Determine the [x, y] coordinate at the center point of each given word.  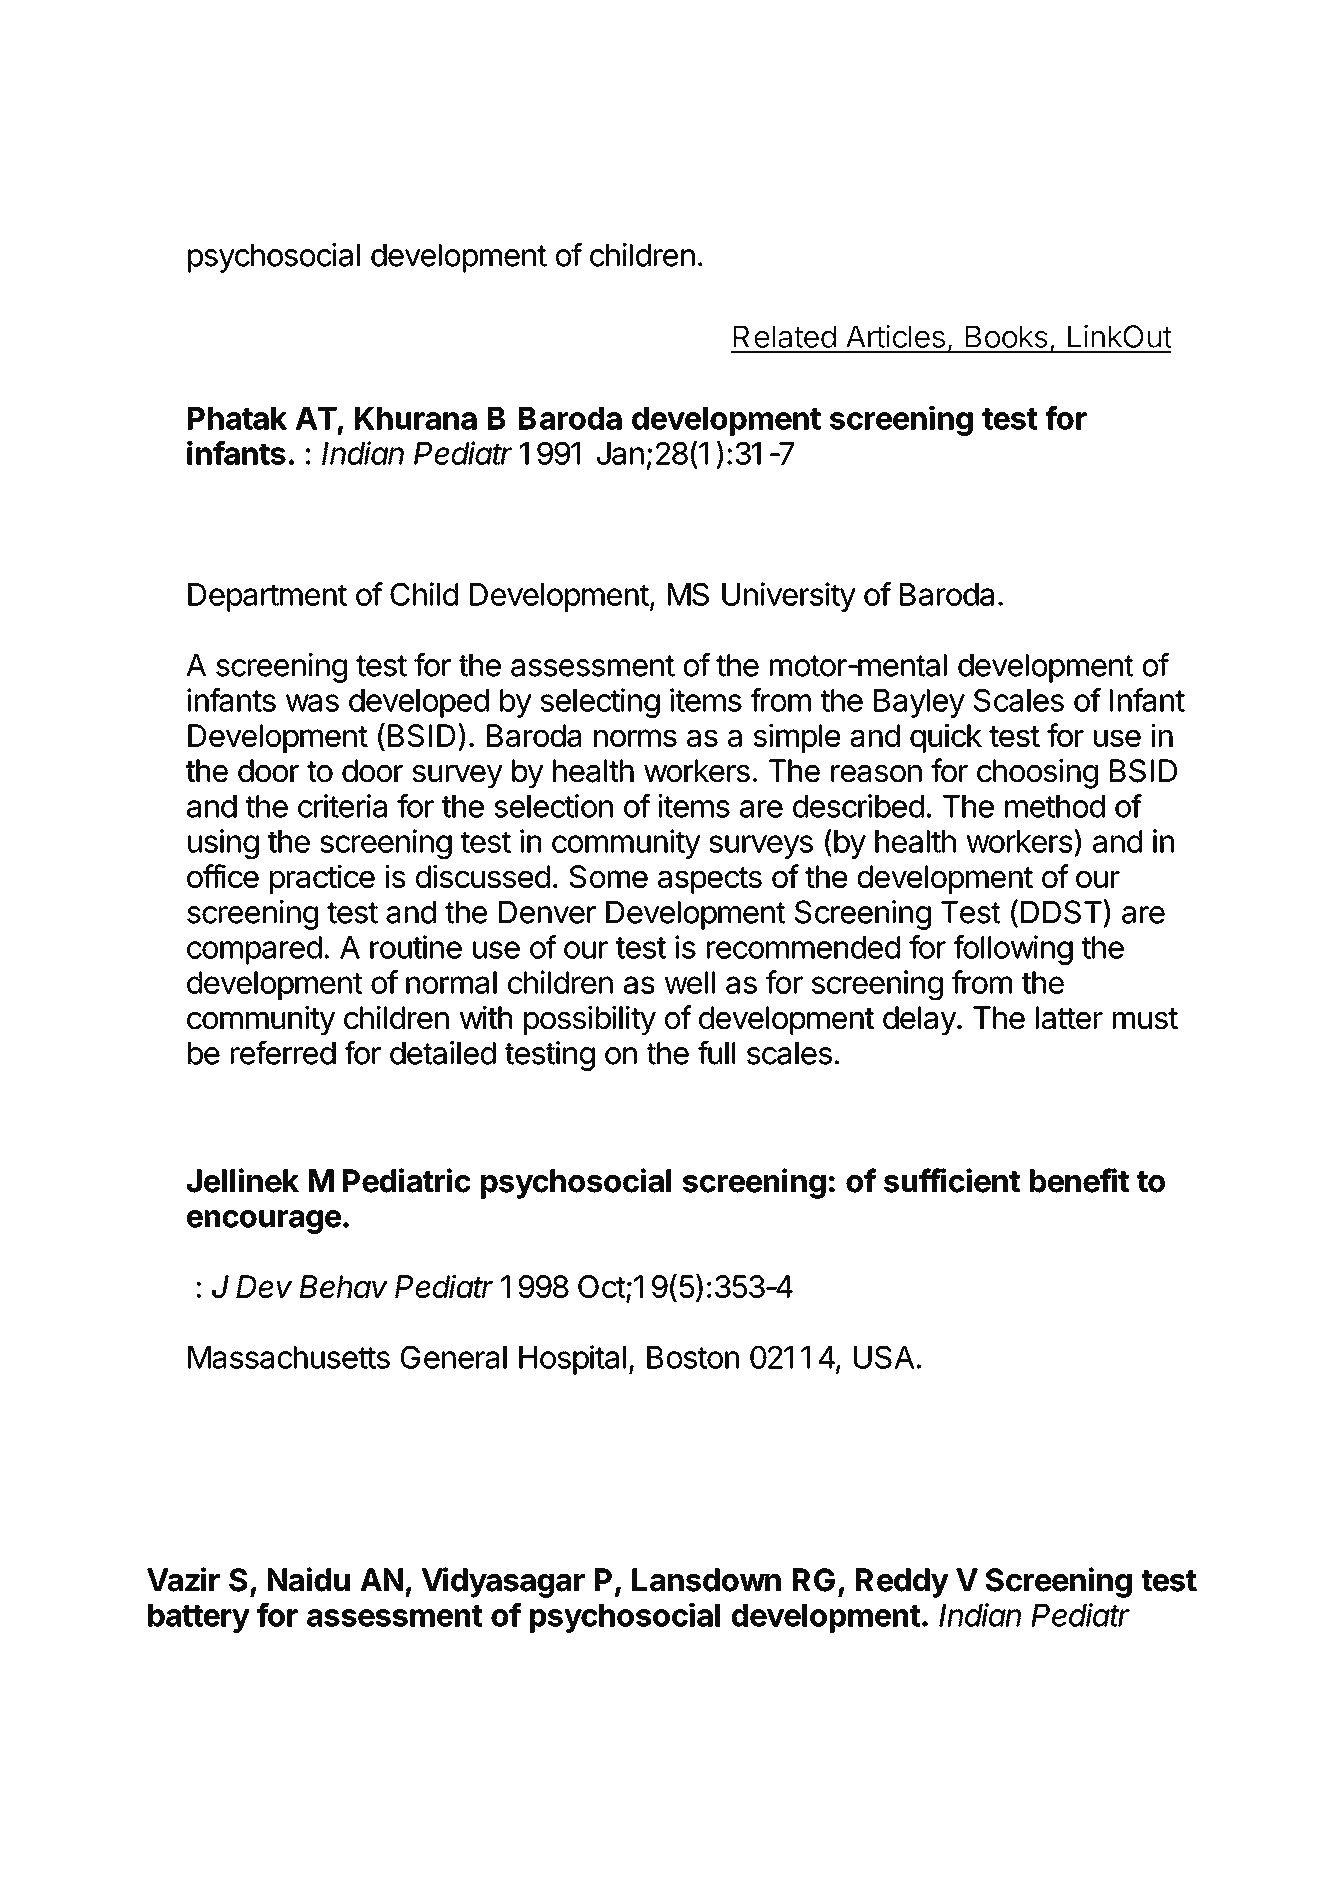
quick [946, 738]
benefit [1079, 1180]
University [789, 597]
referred [283, 1052]
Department [267, 597]
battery [199, 1618]
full [716, 1052]
